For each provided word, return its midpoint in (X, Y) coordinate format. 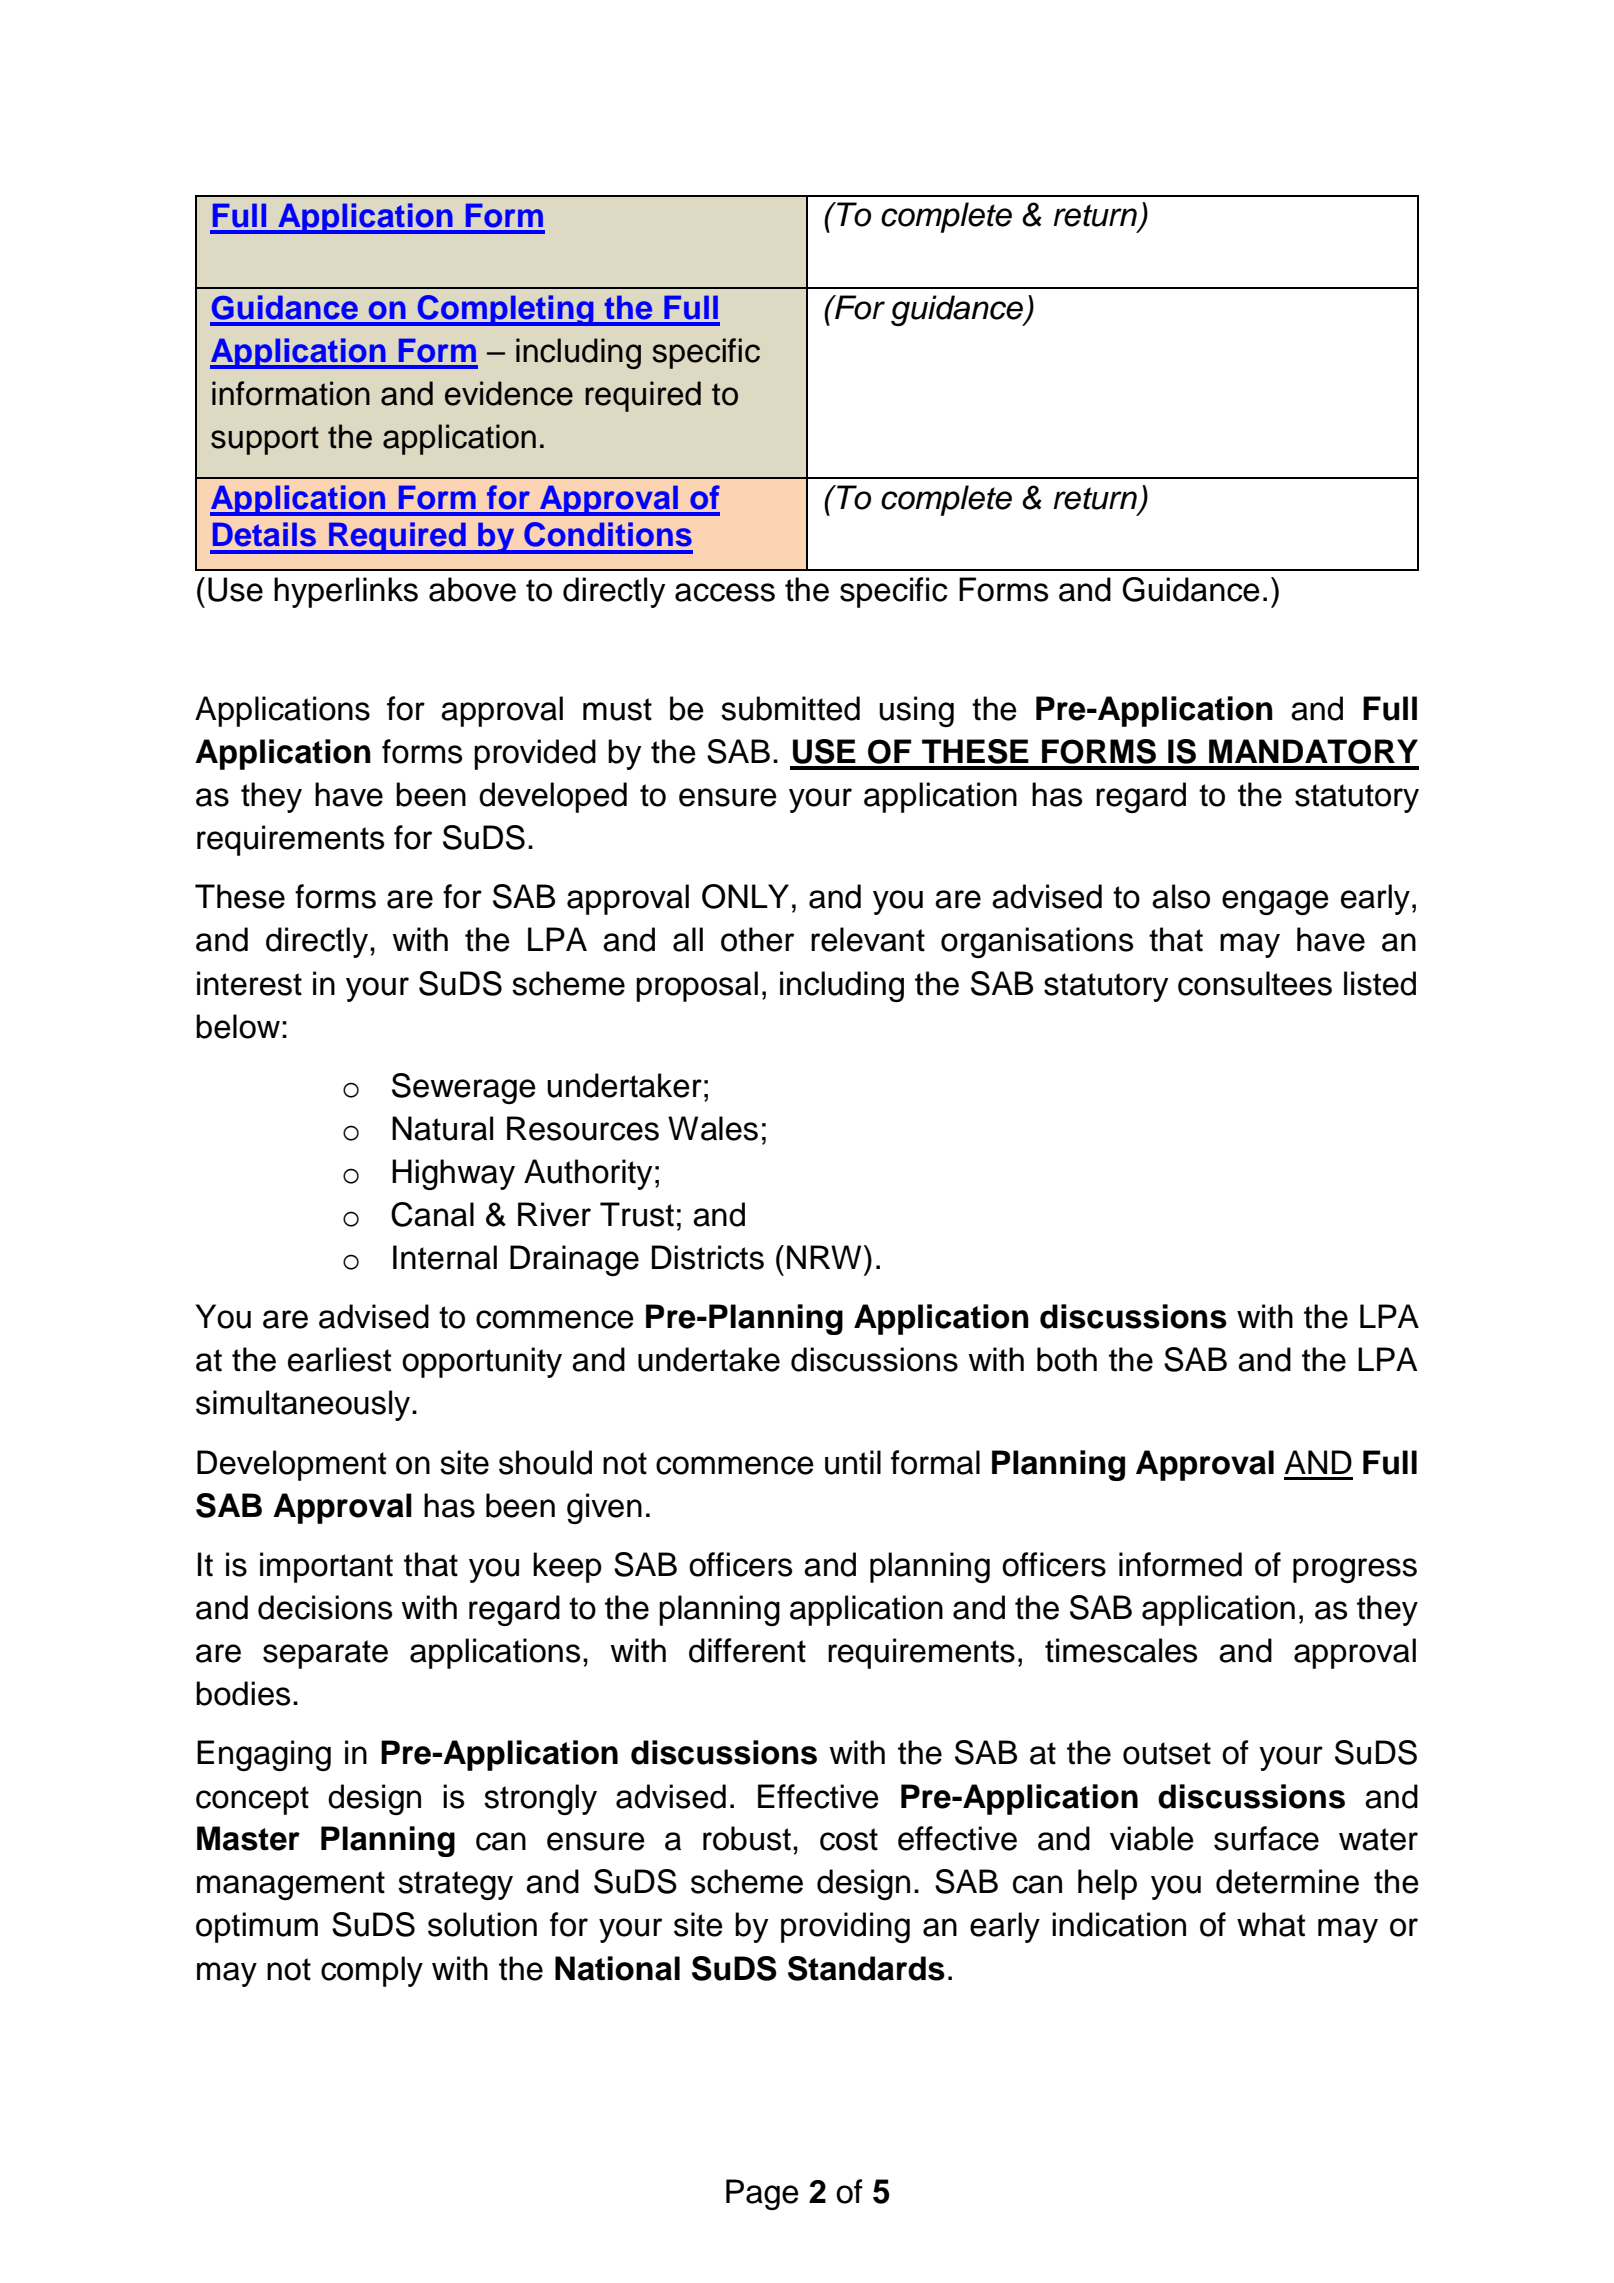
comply (372, 1971)
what (1271, 1924)
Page (762, 2194)
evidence (509, 393)
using (916, 711)
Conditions (608, 534)
